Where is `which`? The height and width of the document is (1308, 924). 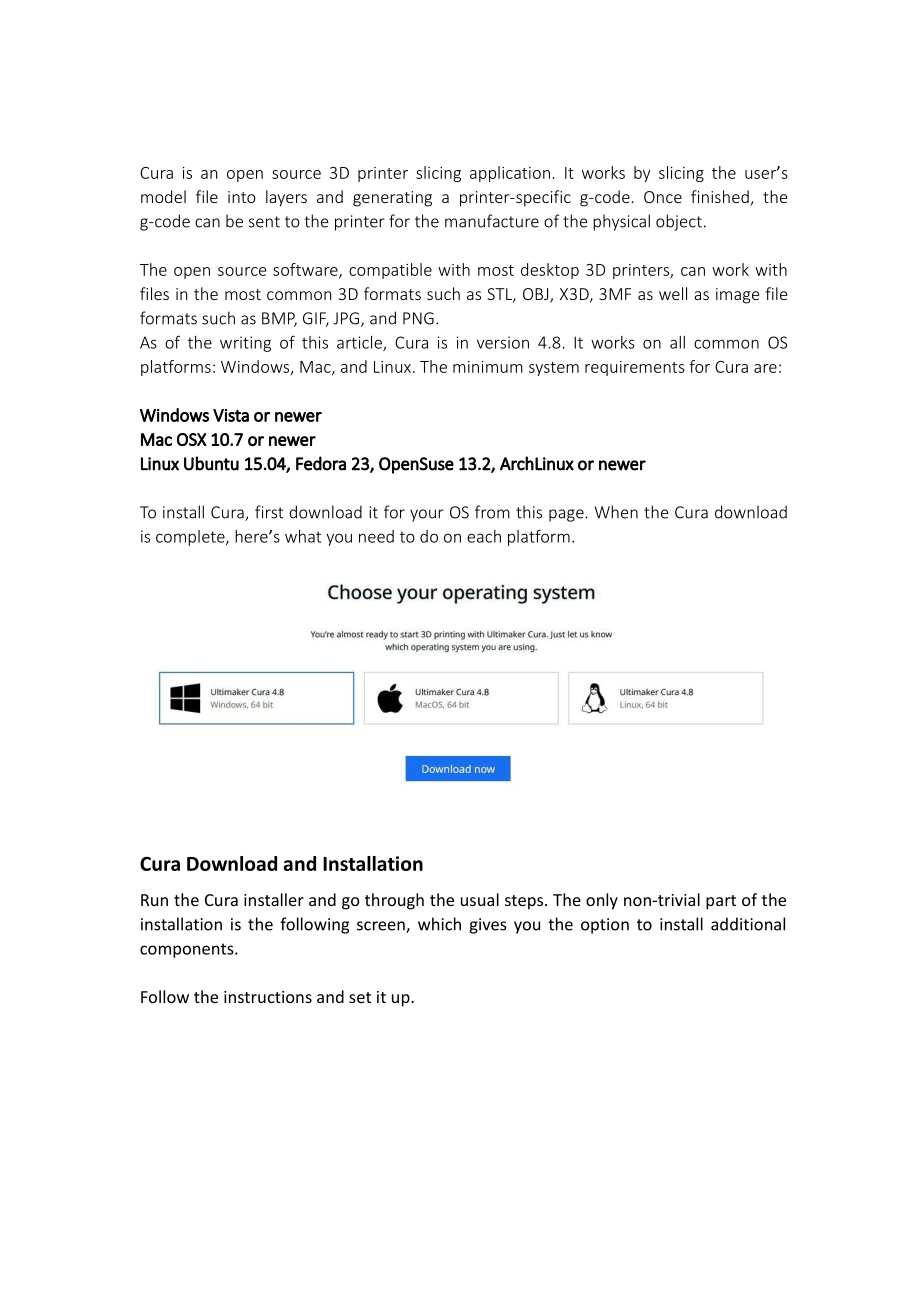 which is located at coordinates (439, 924).
